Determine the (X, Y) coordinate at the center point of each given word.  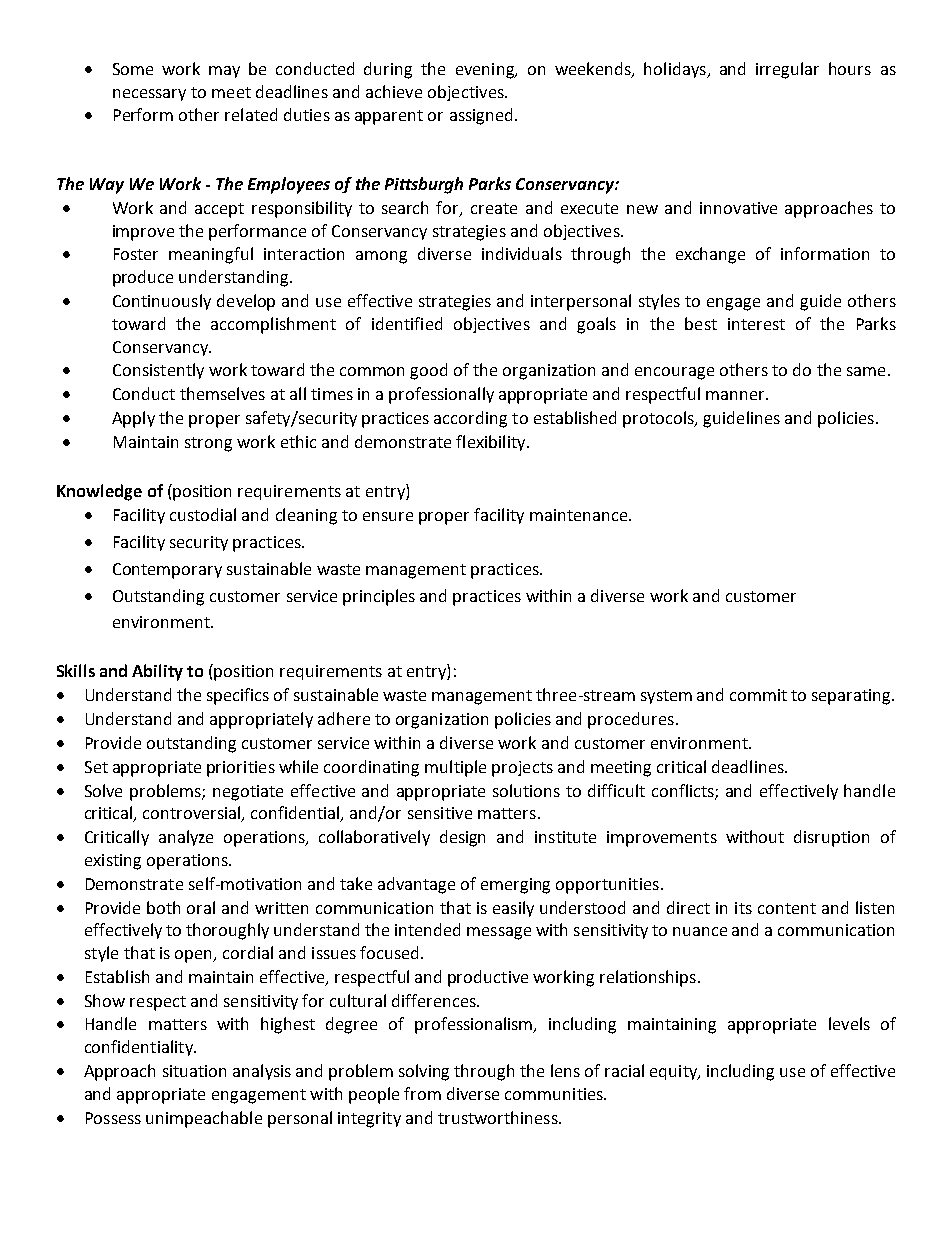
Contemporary (167, 571)
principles (379, 597)
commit (758, 695)
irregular (787, 70)
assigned (481, 116)
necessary (149, 95)
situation (194, 1071)
